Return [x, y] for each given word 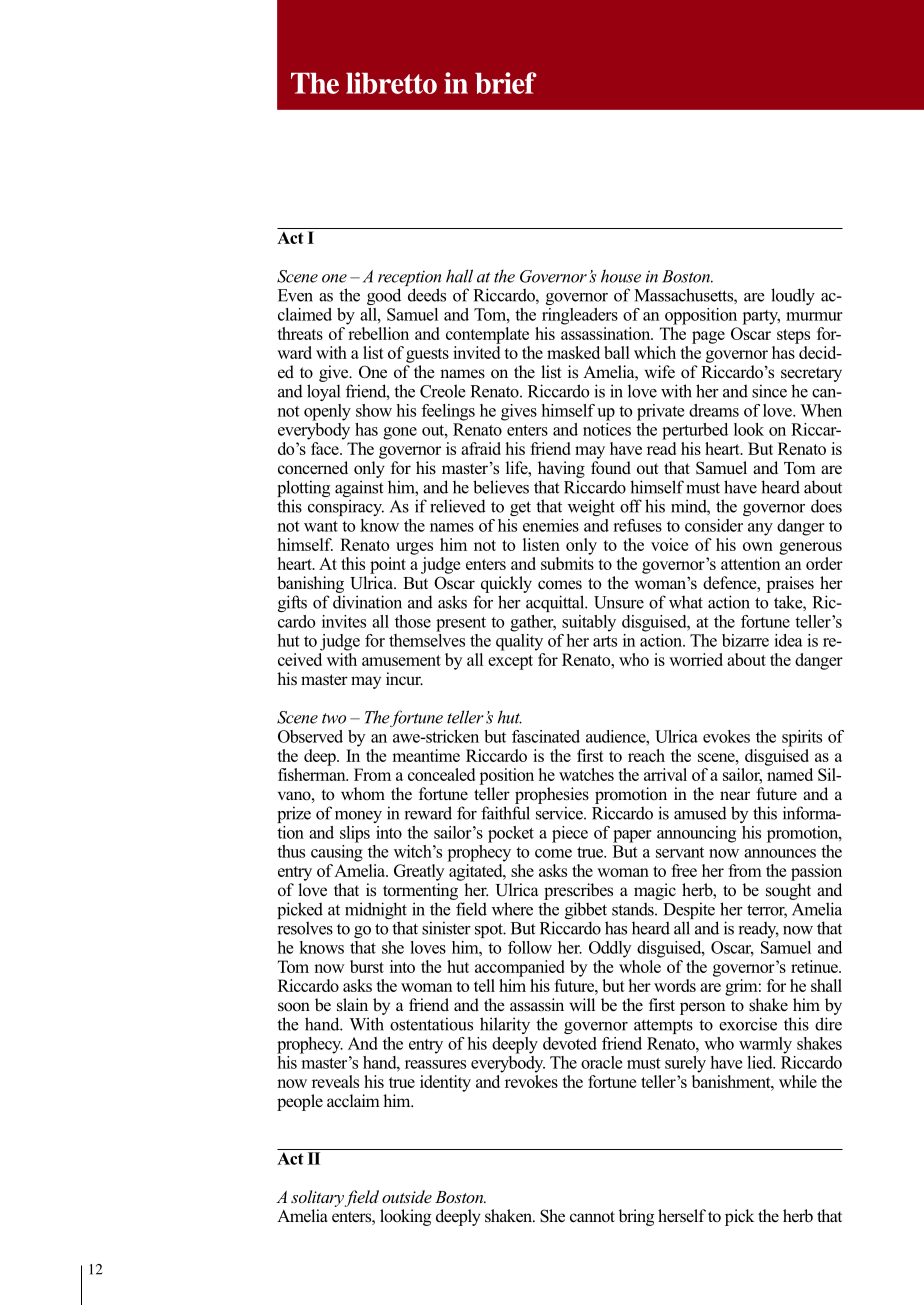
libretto [391, 83]
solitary [317, 1198]
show [374, 410]
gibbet [586, 912]
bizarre [745, 640]
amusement [401, 660]
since [769, 391]
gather [533, 623]
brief [506, 83]
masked [573, 352]
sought [788, 891]
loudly [793, 296]
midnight [376, 912]
